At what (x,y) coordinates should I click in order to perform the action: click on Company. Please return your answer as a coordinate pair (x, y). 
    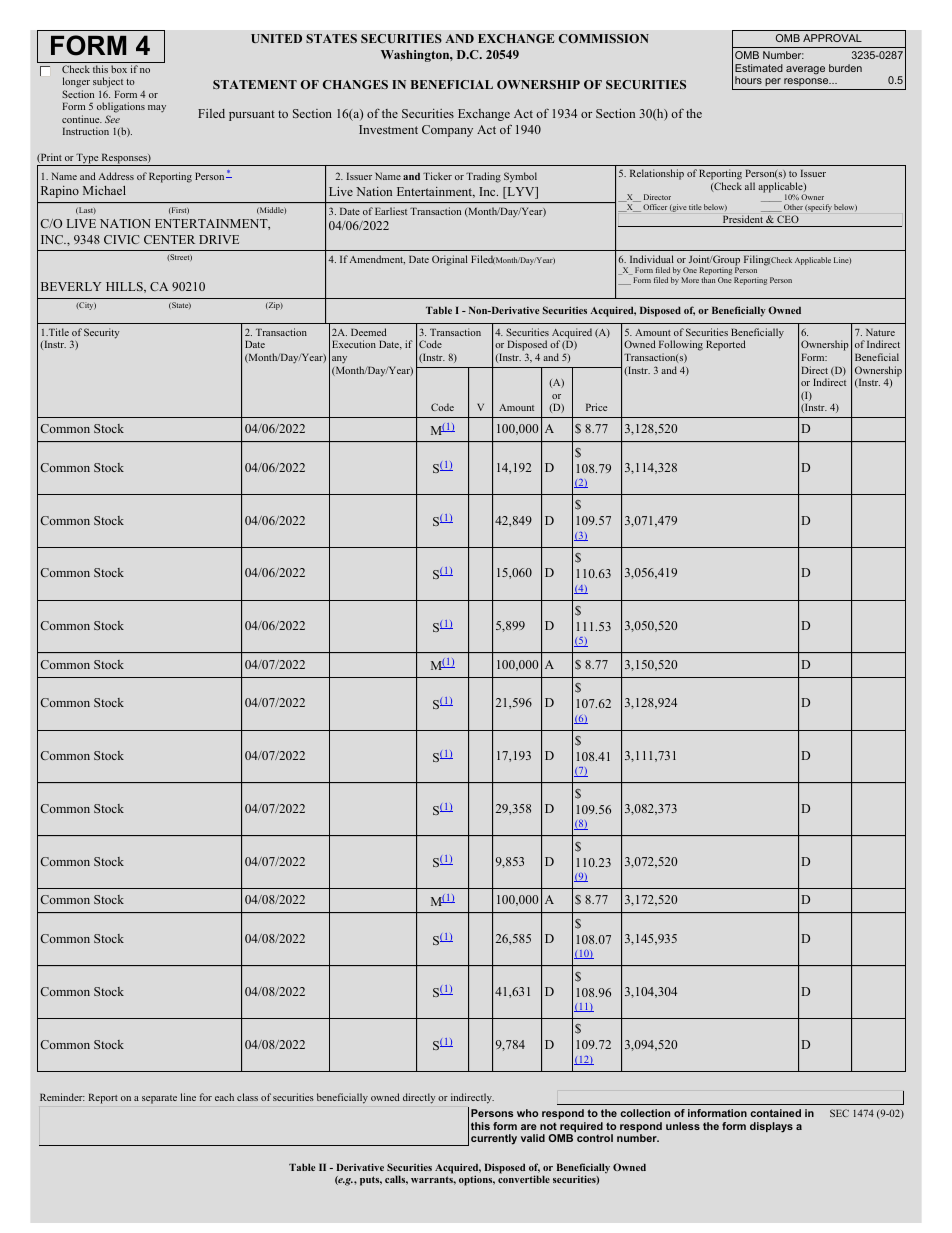
    Looking at the image, I should click on (447, 131).
